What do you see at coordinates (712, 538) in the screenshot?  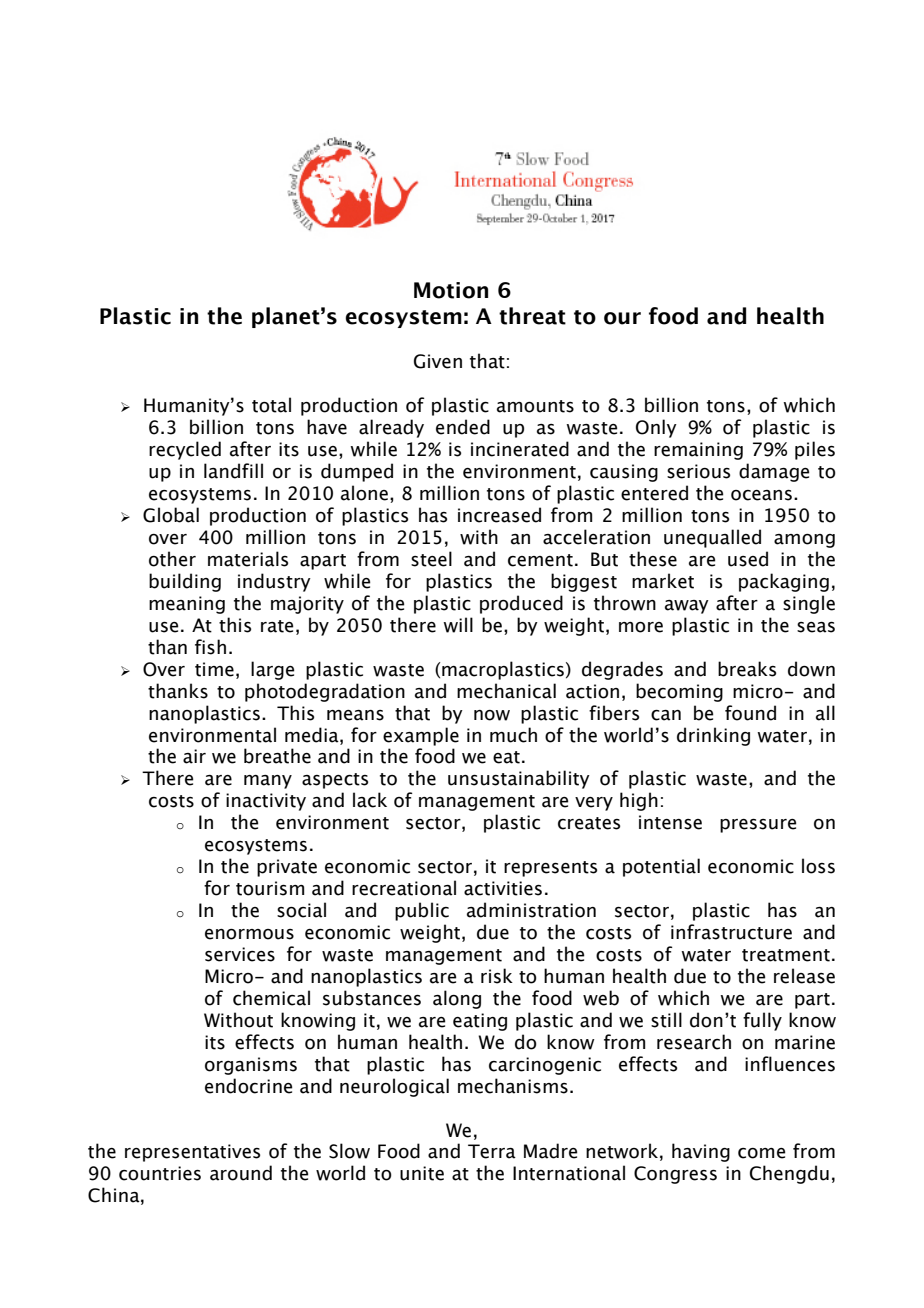 I see `unequalled` at bounding box center [712, 538].
